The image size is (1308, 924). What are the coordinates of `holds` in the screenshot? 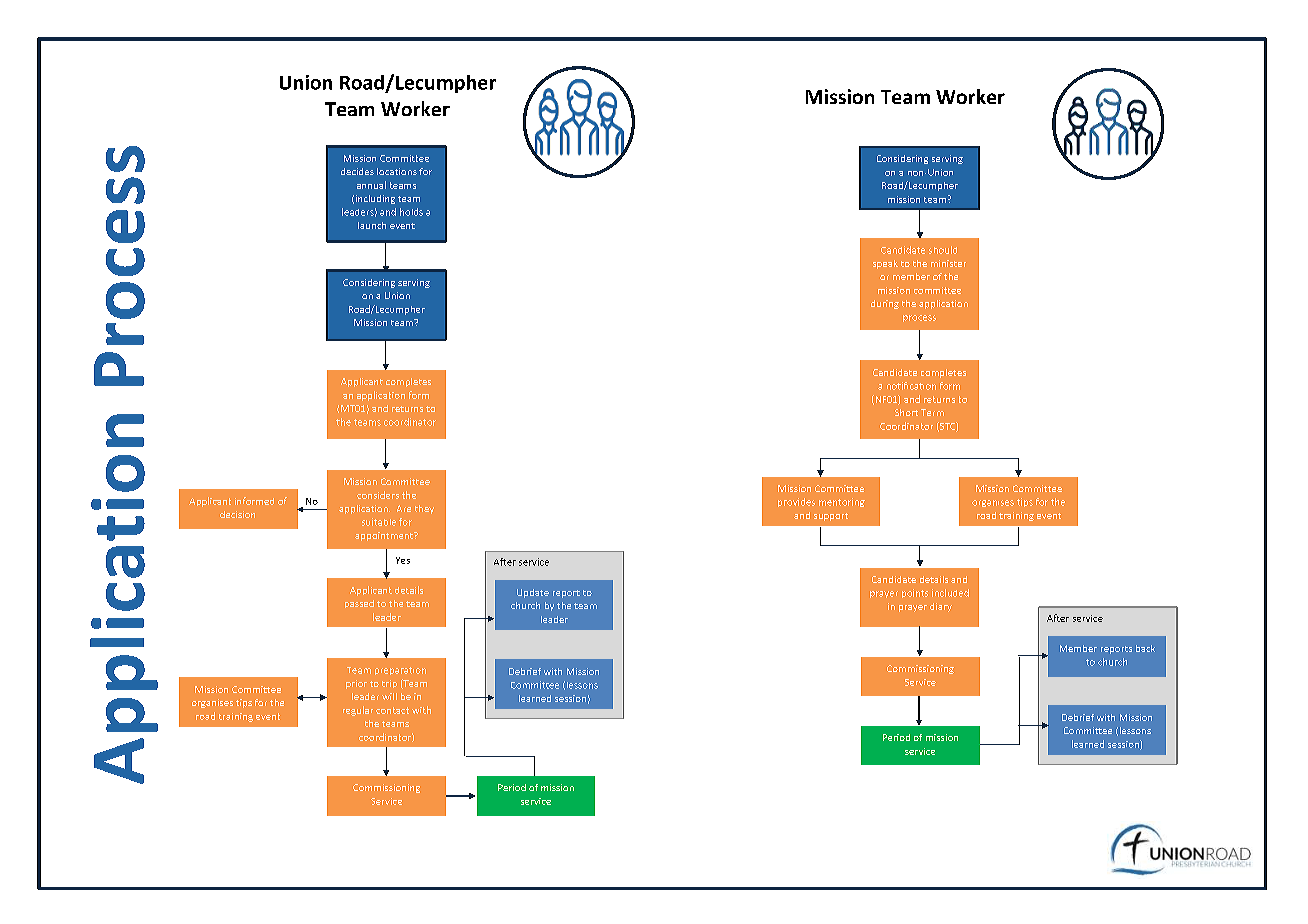 It's located at (411, 212).
